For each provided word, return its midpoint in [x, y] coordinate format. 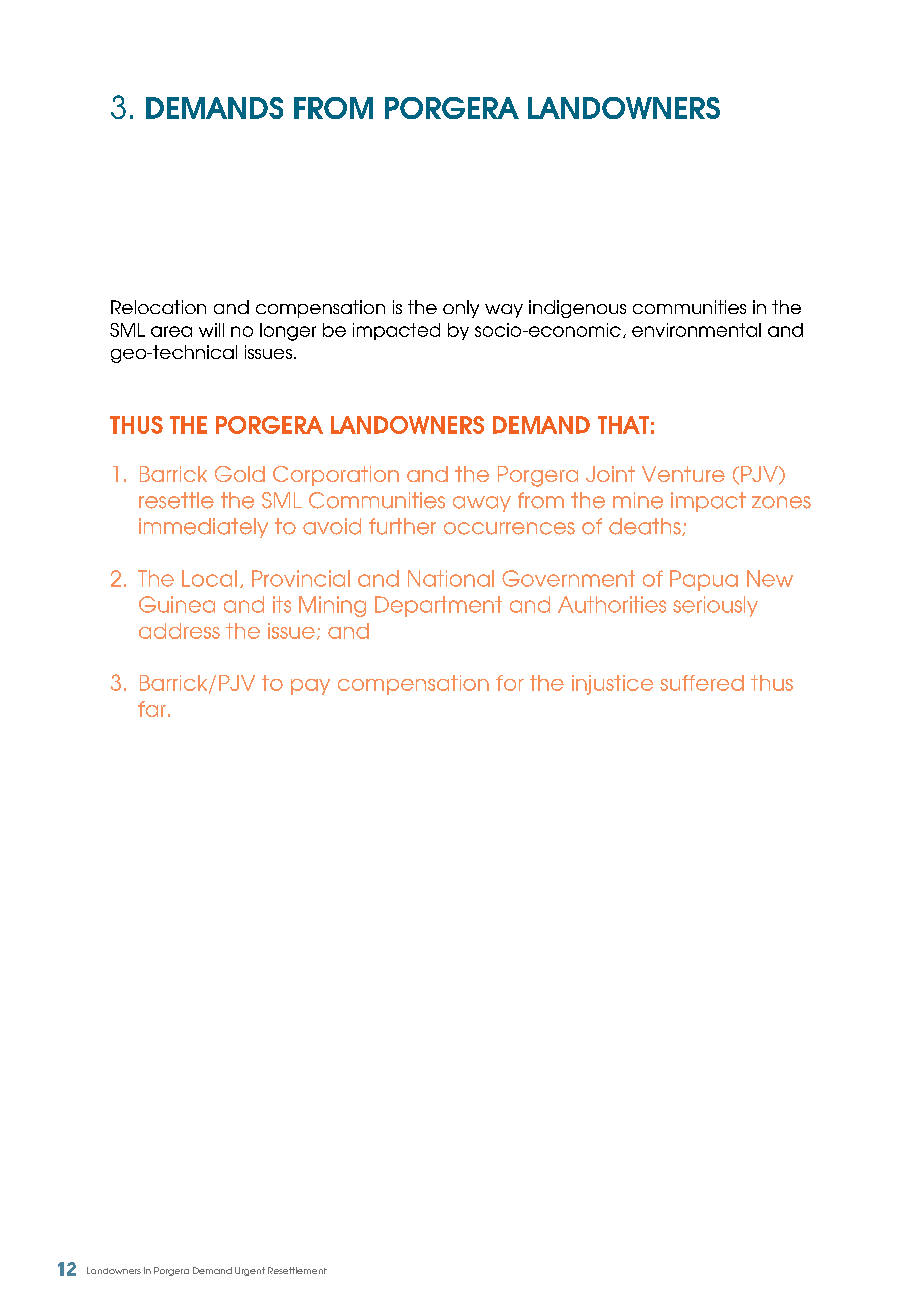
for [510, 683]
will [211, 330]
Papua [704, 580]
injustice [612, 685]
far [152, 709]
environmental [696, 330]
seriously [715, 606]
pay [310, 687]
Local [209, 578]
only [461, 309]
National [451, 578]
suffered [702, 683]
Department [438, 606]
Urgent [250, 1271]
